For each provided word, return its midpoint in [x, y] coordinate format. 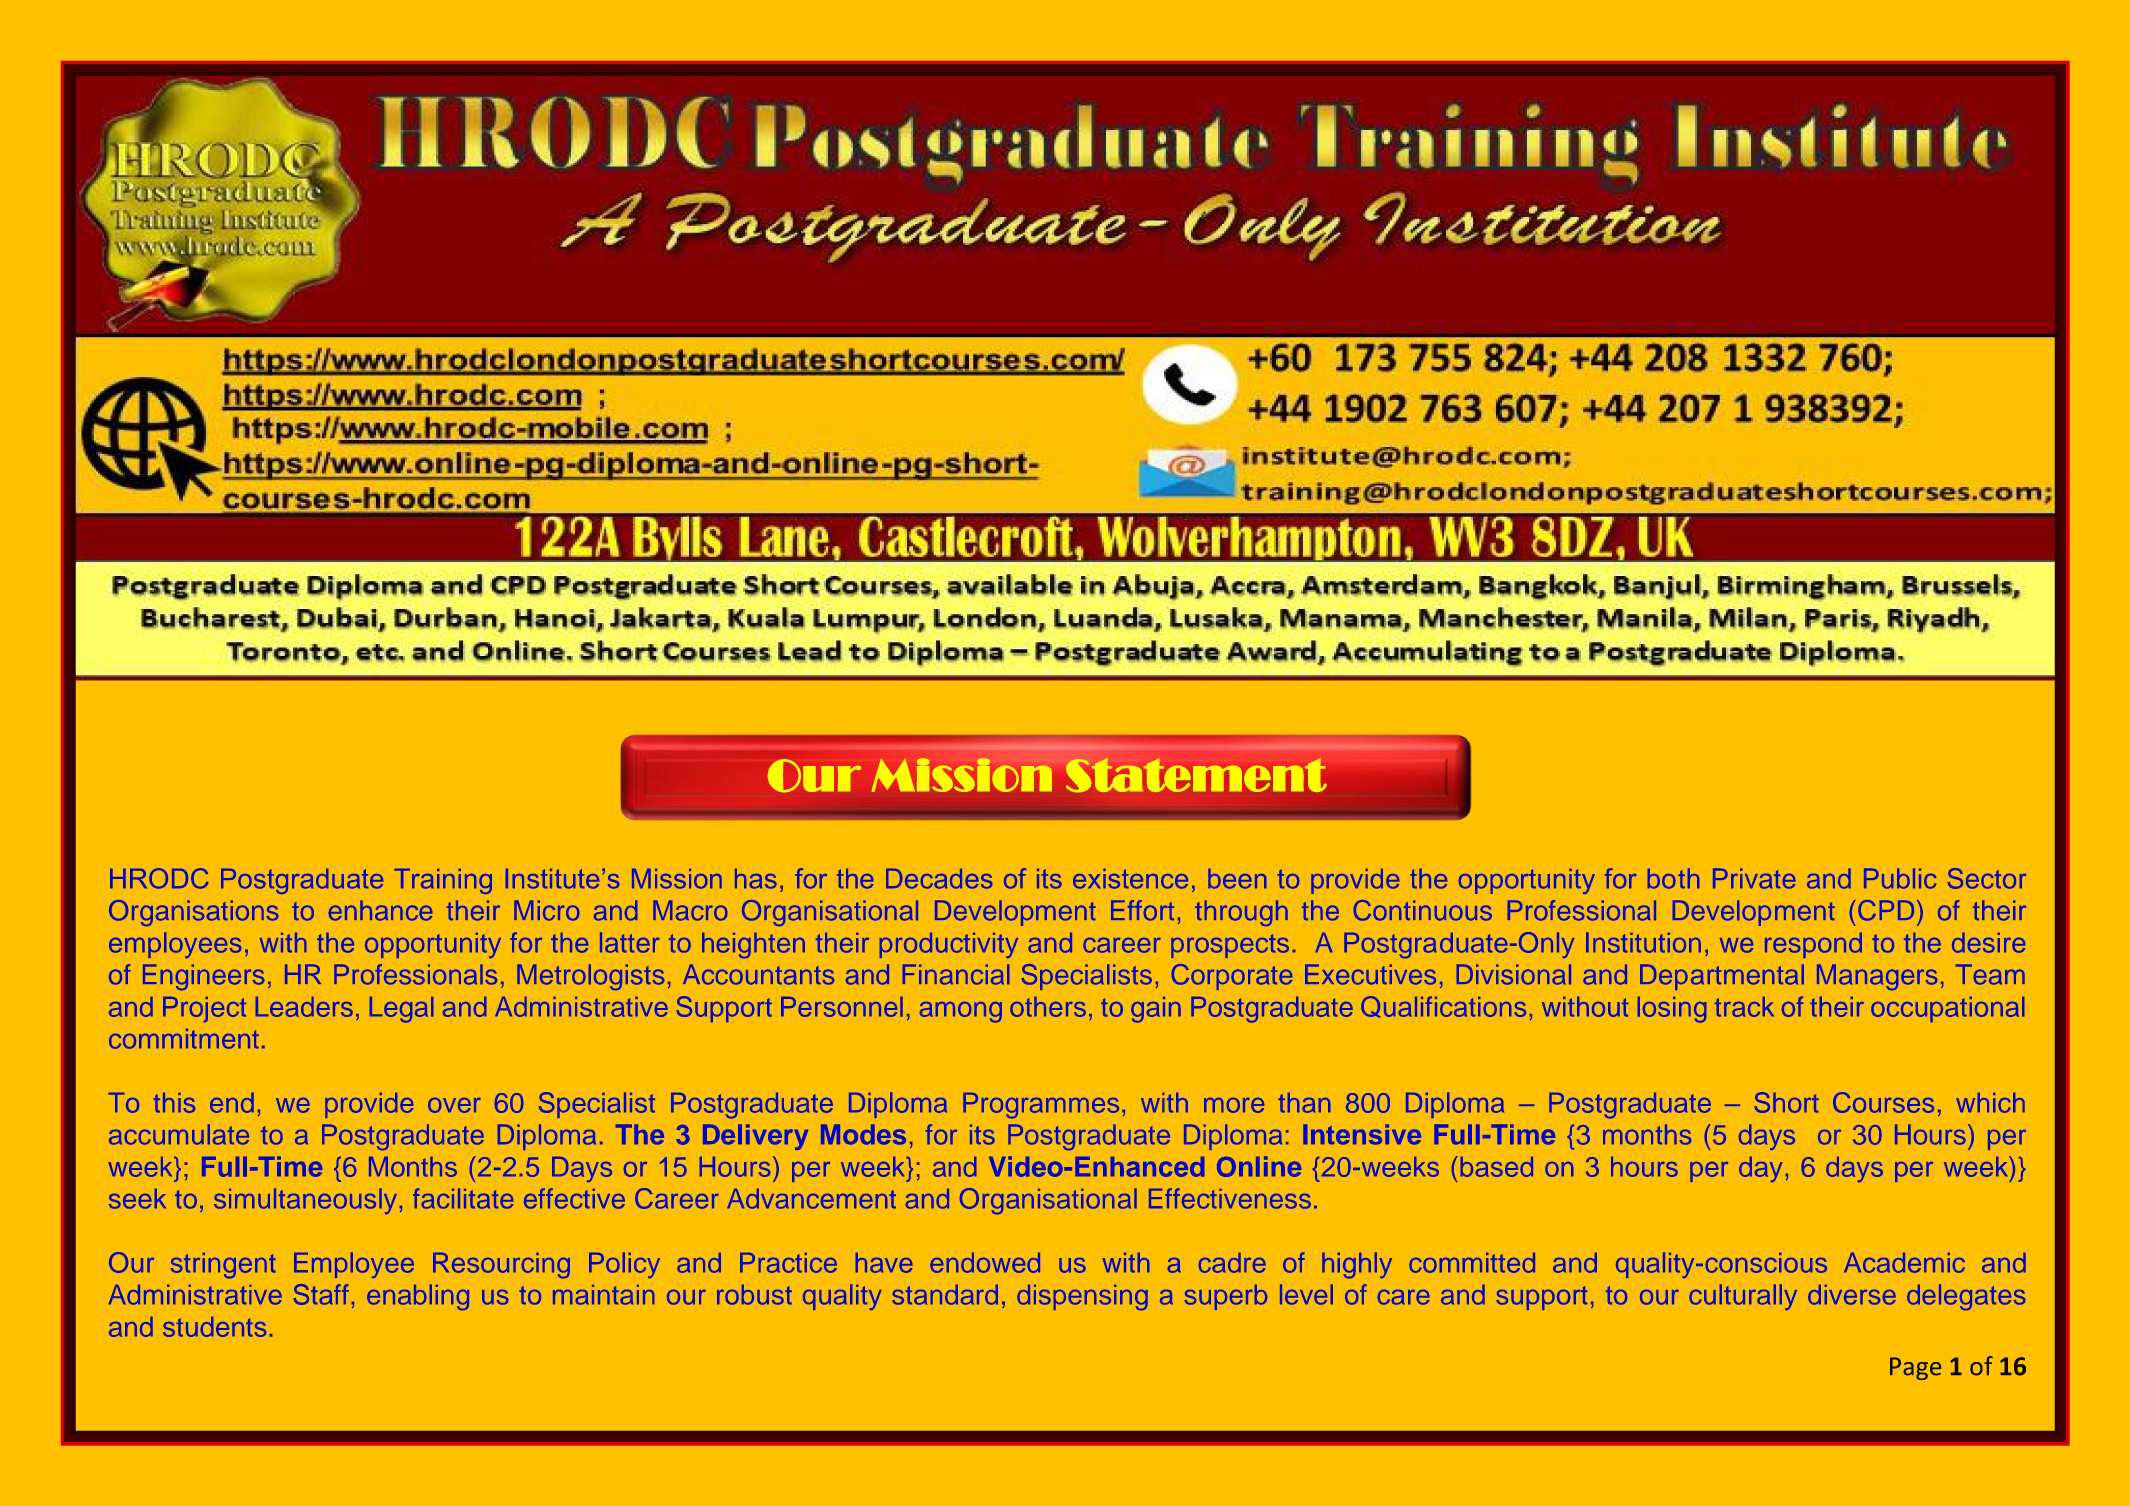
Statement [1196, 775]
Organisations [193, 913]
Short [1786, 1102]
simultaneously [305, 1201]
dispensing [1082, 1297]
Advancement [811, 1199]
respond [1813, 945]
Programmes [1041, 1106]
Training [443, 881]
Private [1754, 878]
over [454, 1105]
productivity [949, 945]
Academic [1904, 1263]
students [214, 1327]
